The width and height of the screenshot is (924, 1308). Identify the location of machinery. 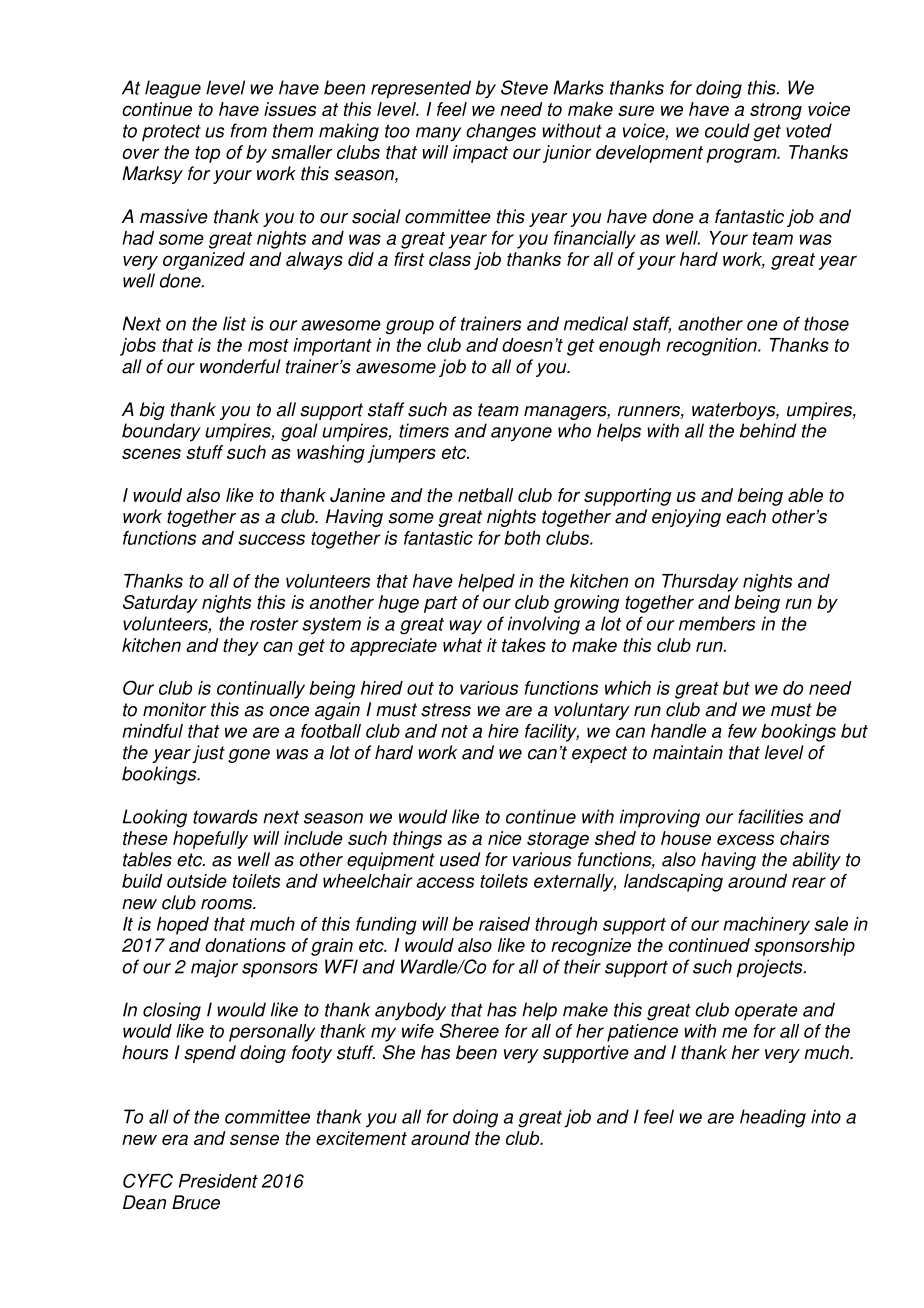
(766, 926).
